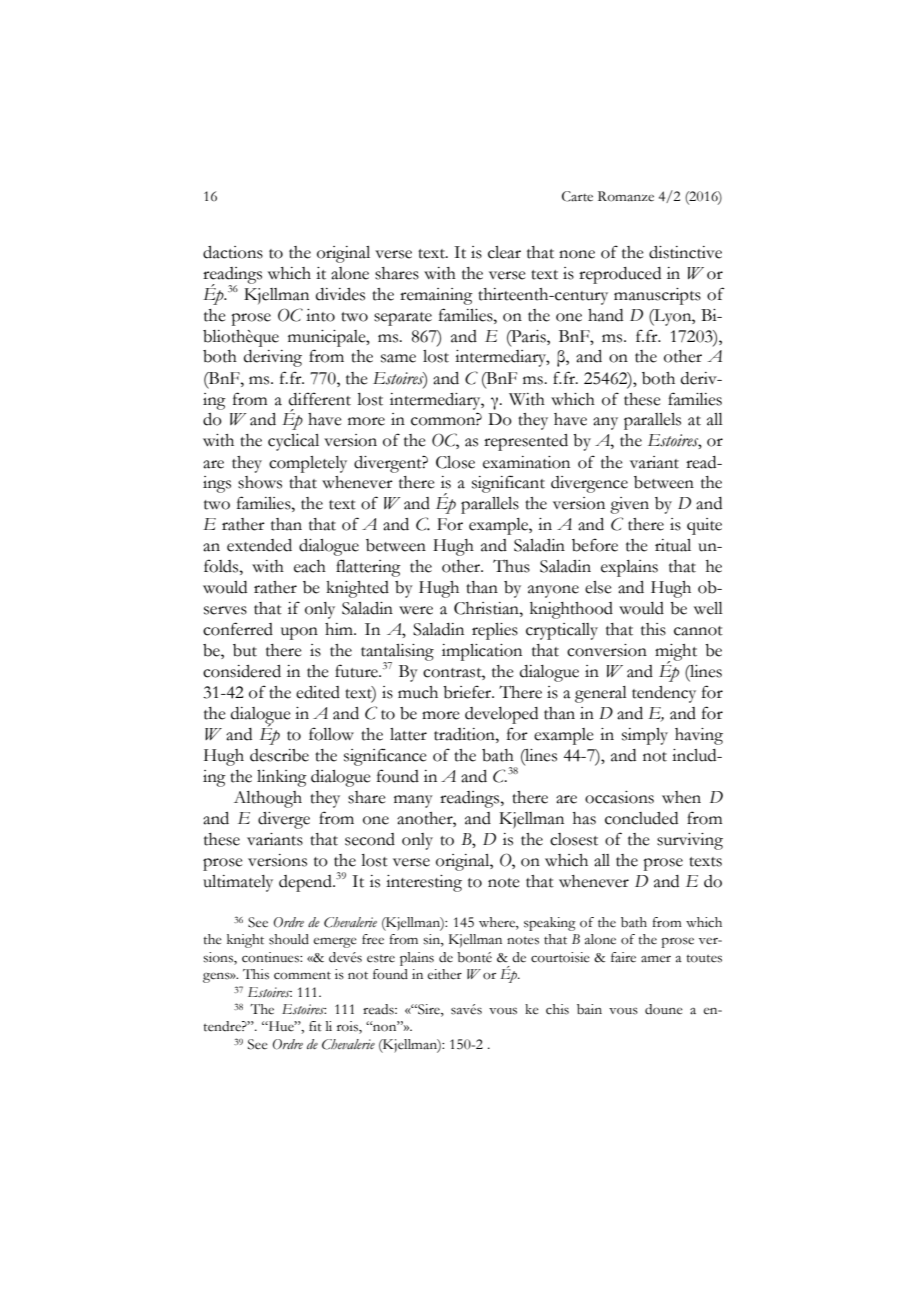  Describe the element at coordinates (293, 442) in the screenshot. I see `cyclical` at that location.
